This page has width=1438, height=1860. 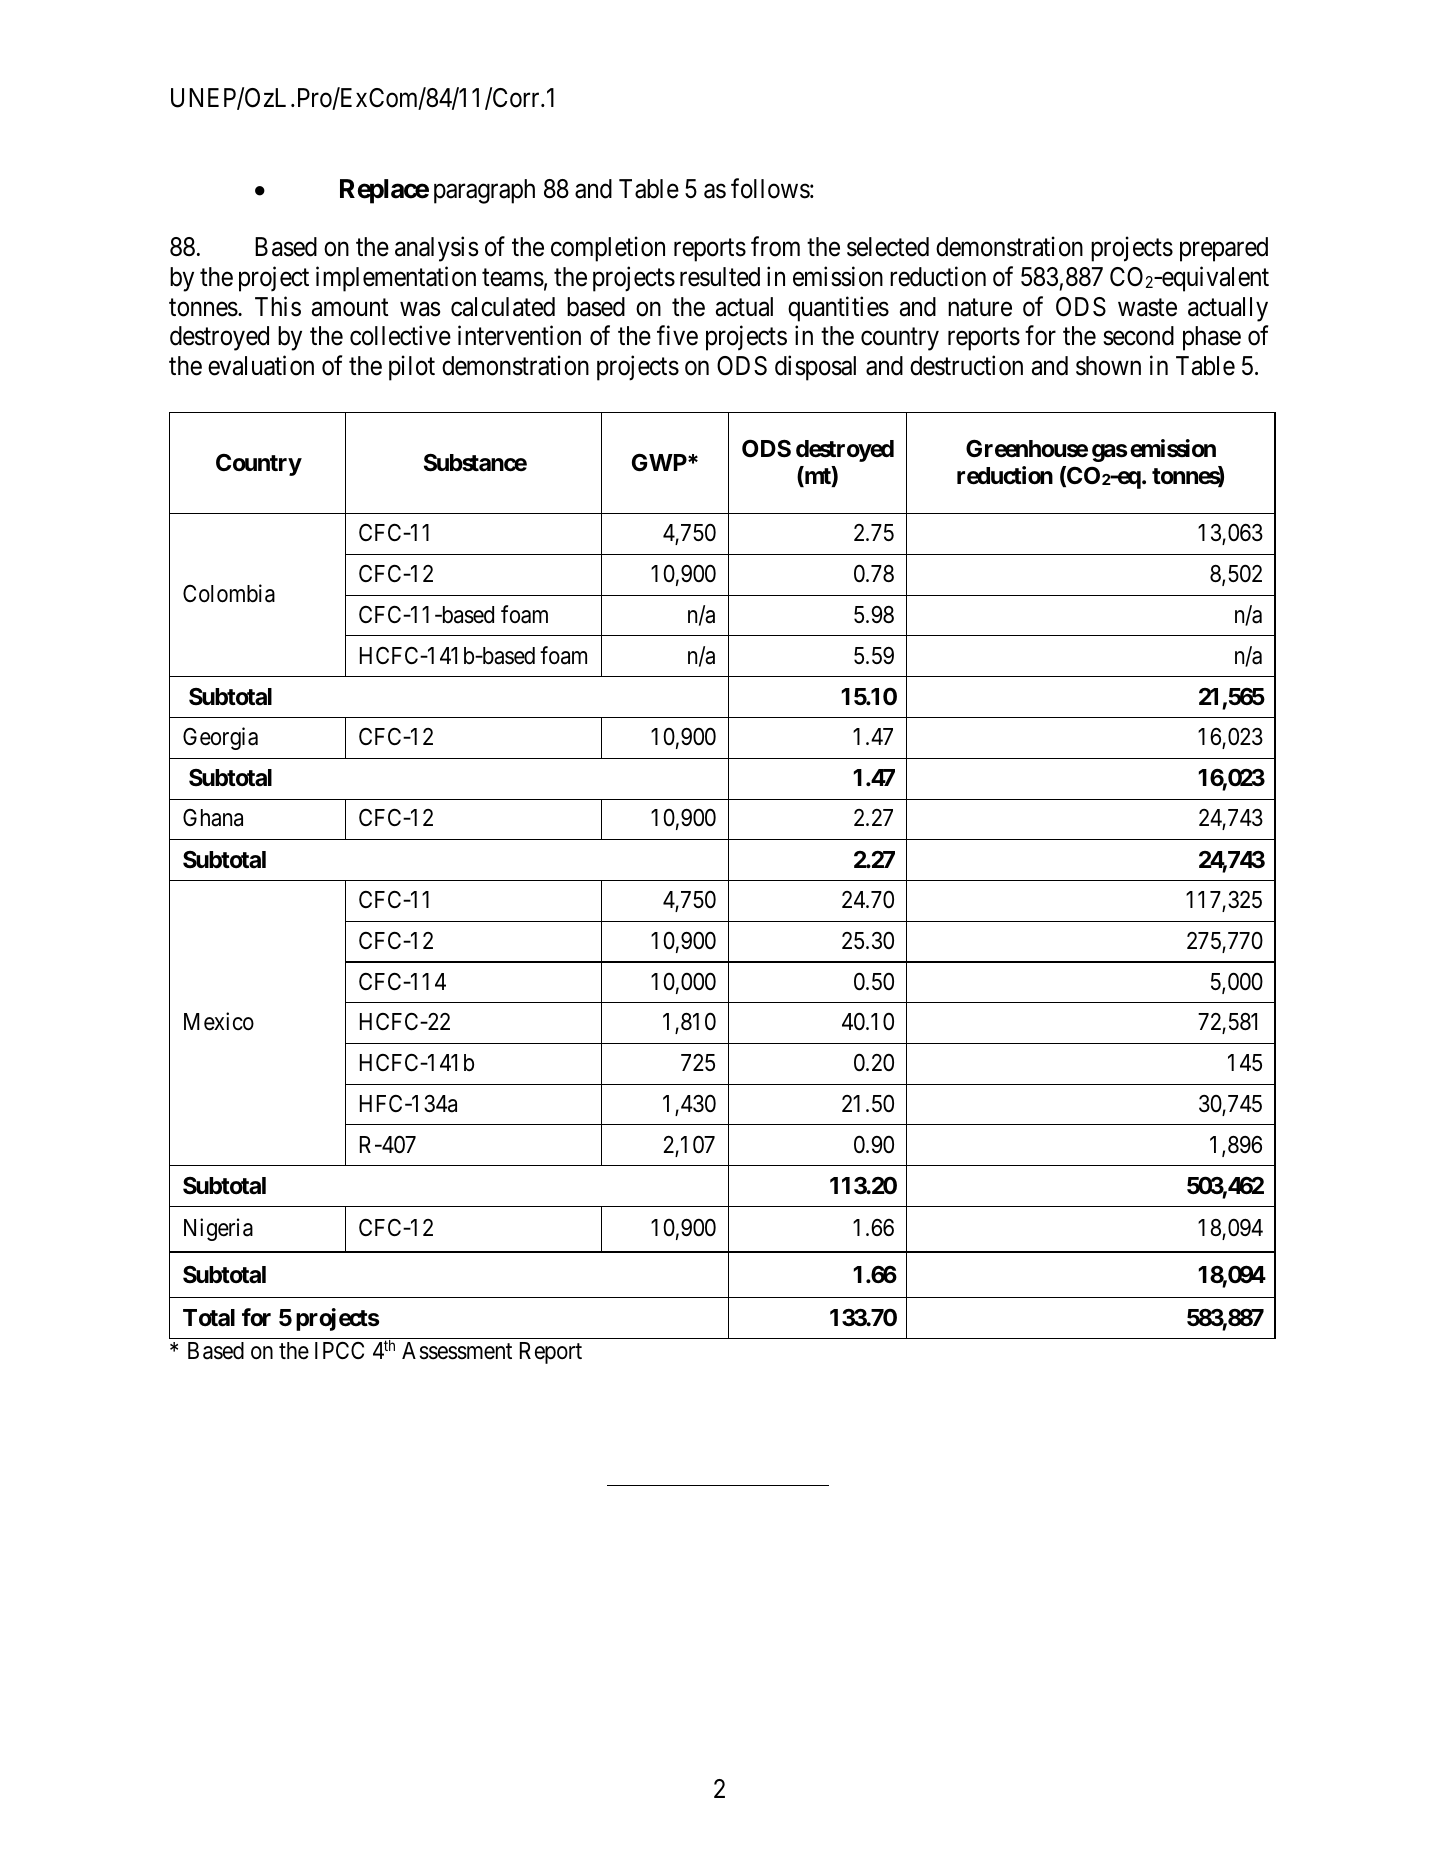 What do you see at coordinates (457, 1351) in the page?
I see `Assessment` at bounding box center [457, 1351].
